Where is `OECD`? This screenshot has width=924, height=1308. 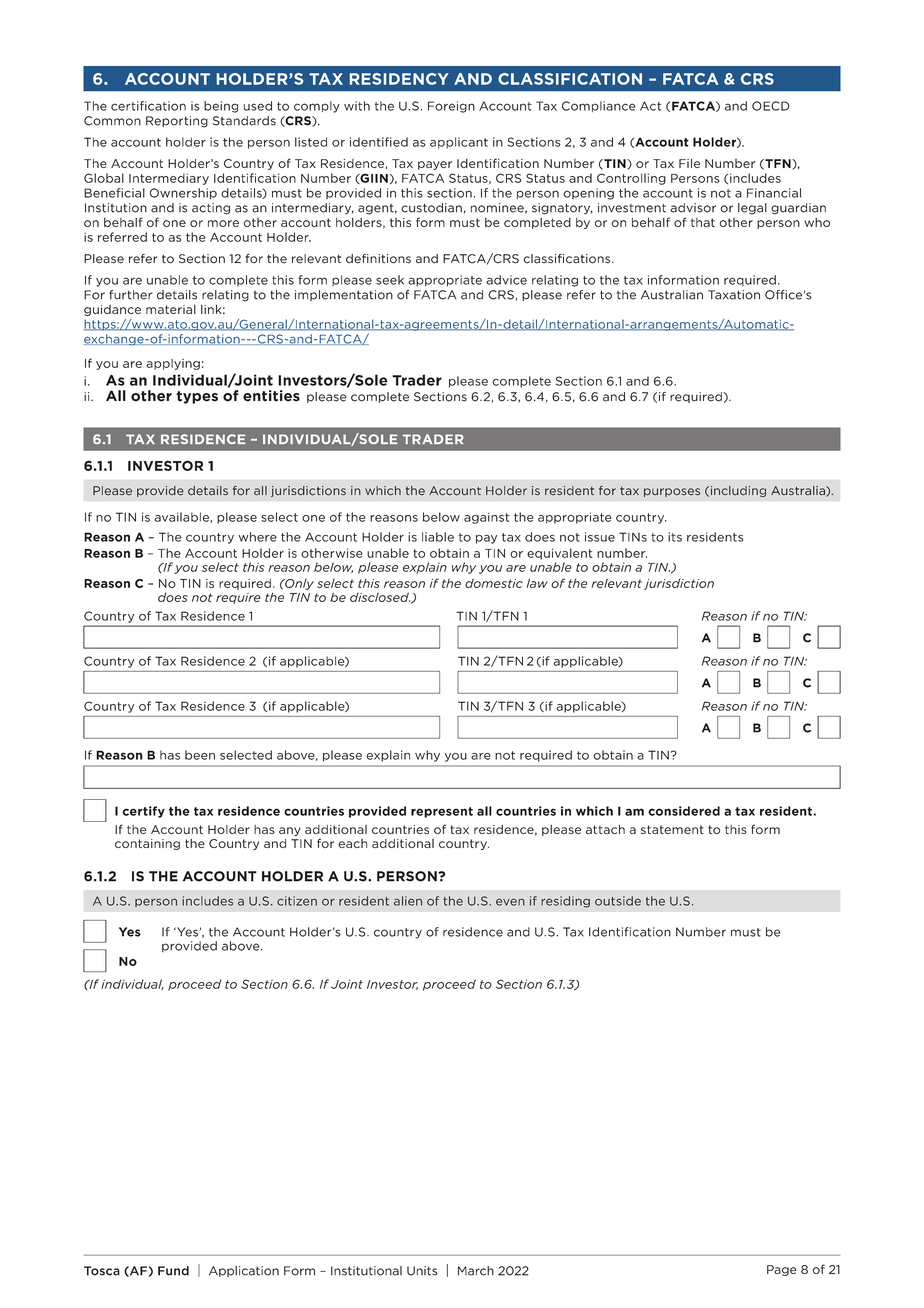
OECD is located at coordinates (771, 106).
